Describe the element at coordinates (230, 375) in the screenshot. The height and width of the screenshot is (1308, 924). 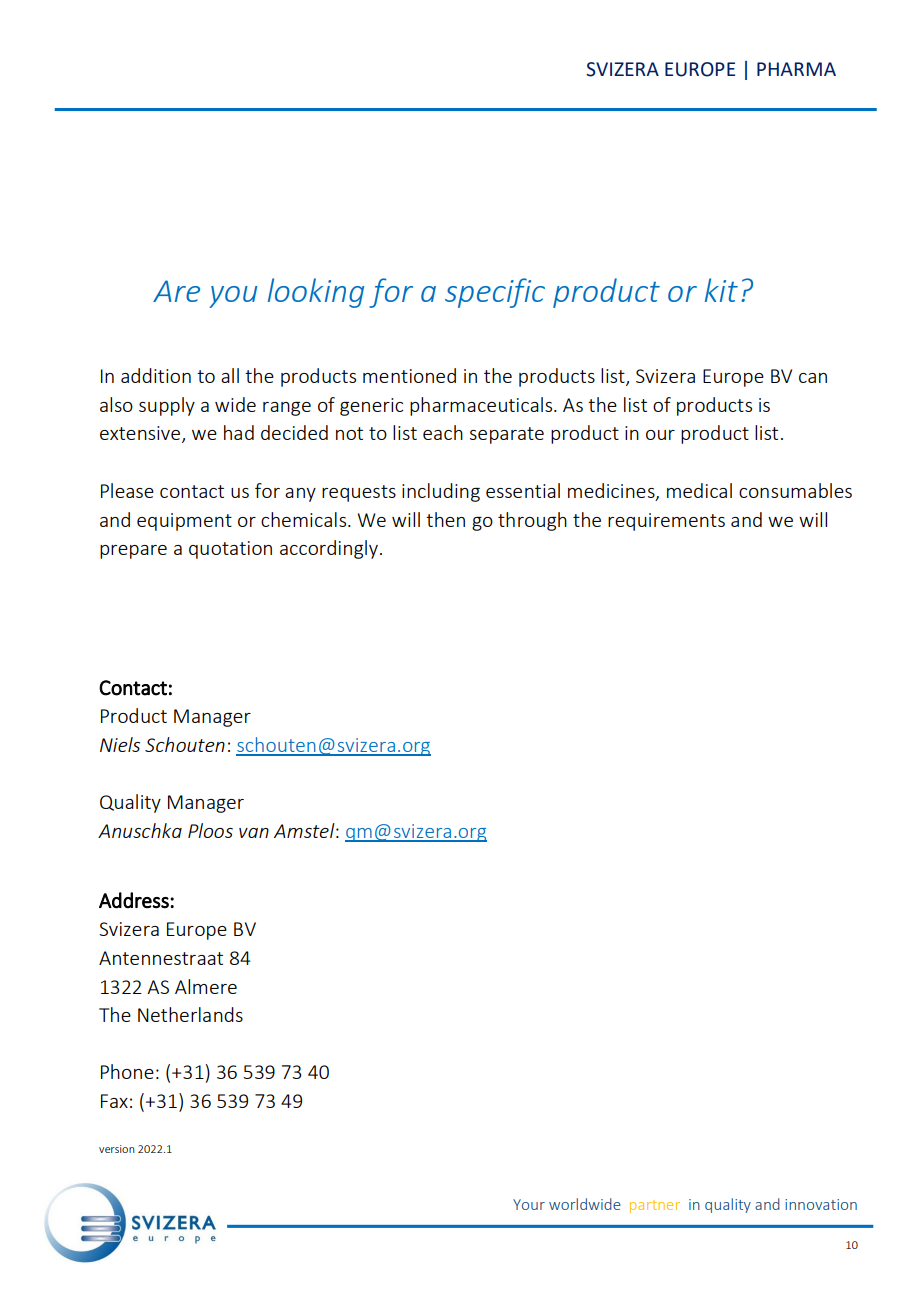
I see `all` at that location.
